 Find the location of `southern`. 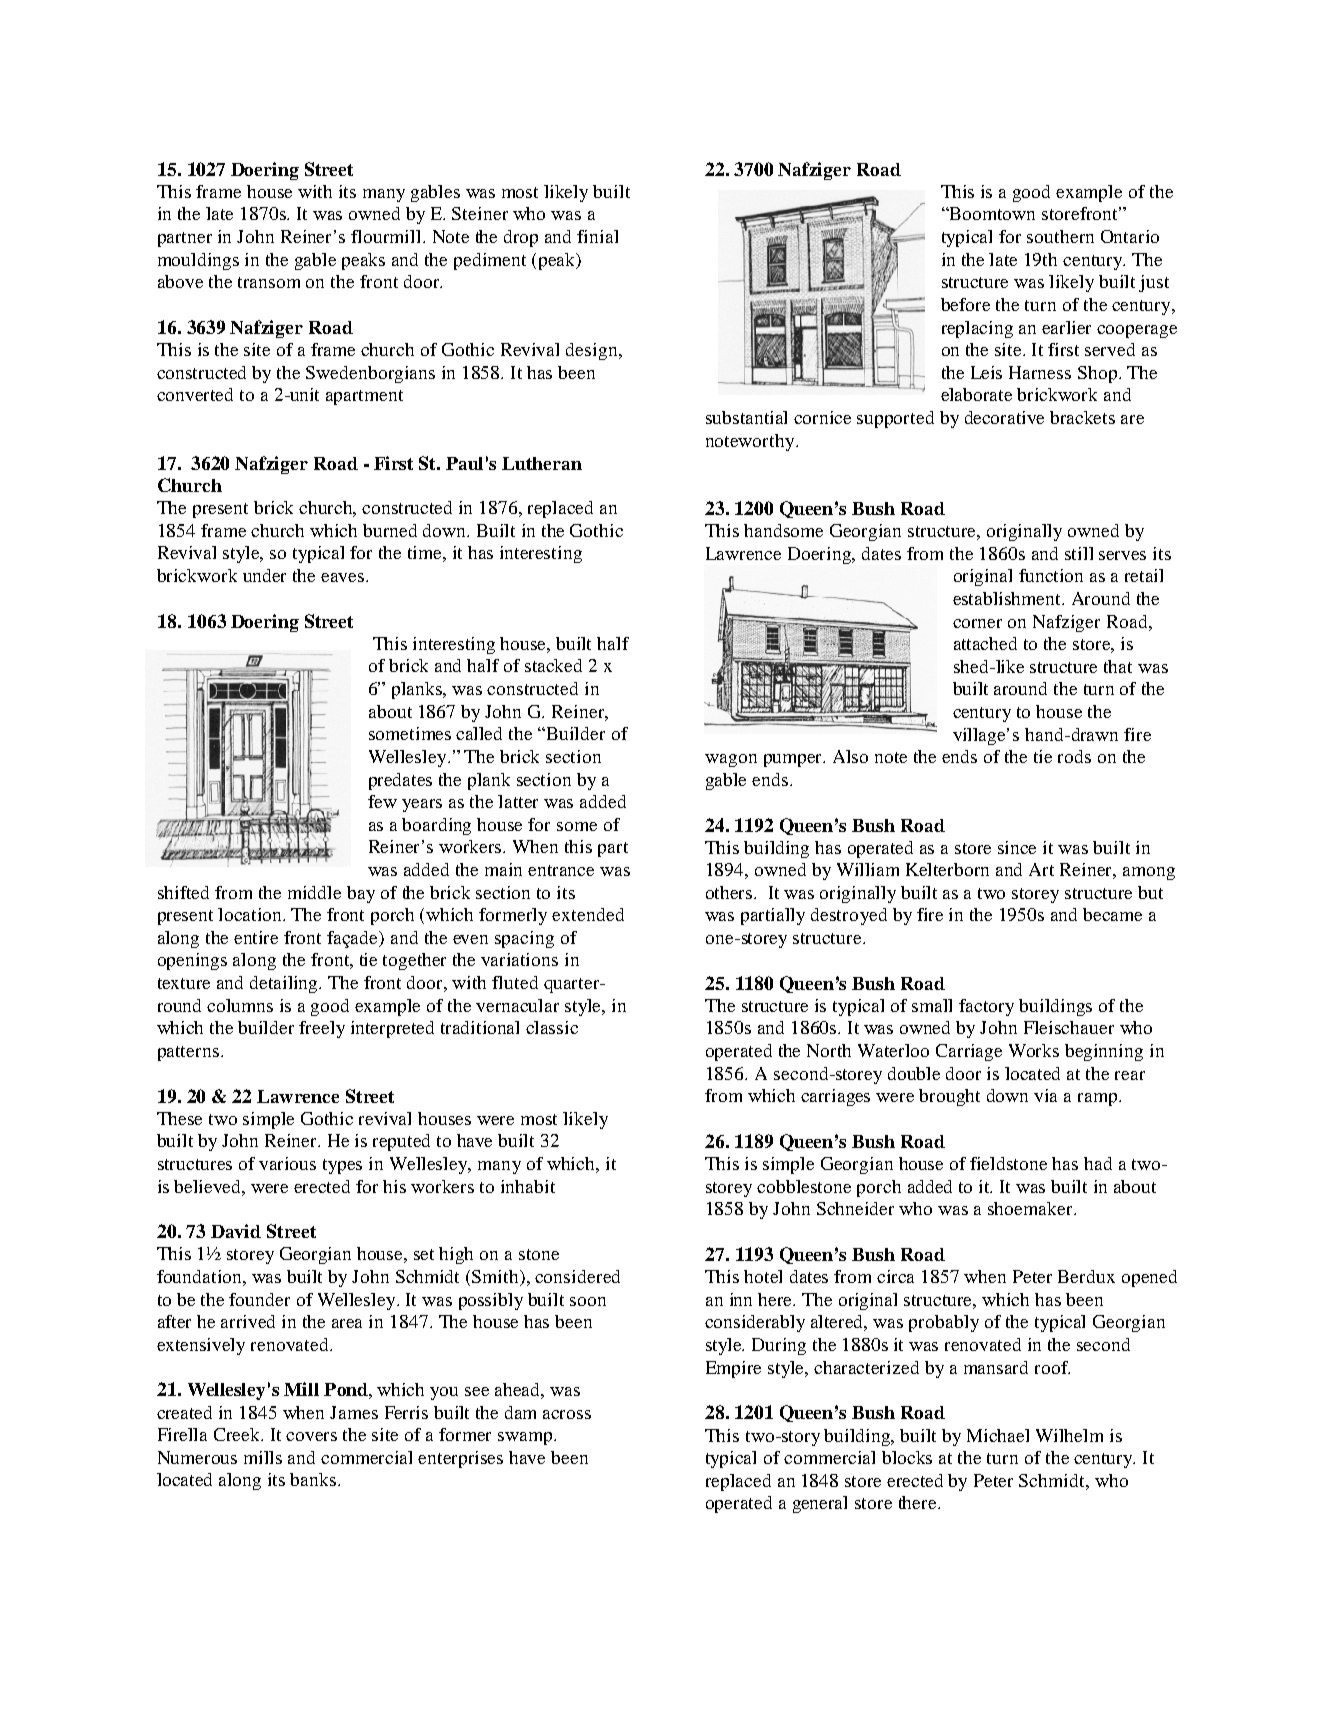

southern is located at coordinates (1060, 236).
